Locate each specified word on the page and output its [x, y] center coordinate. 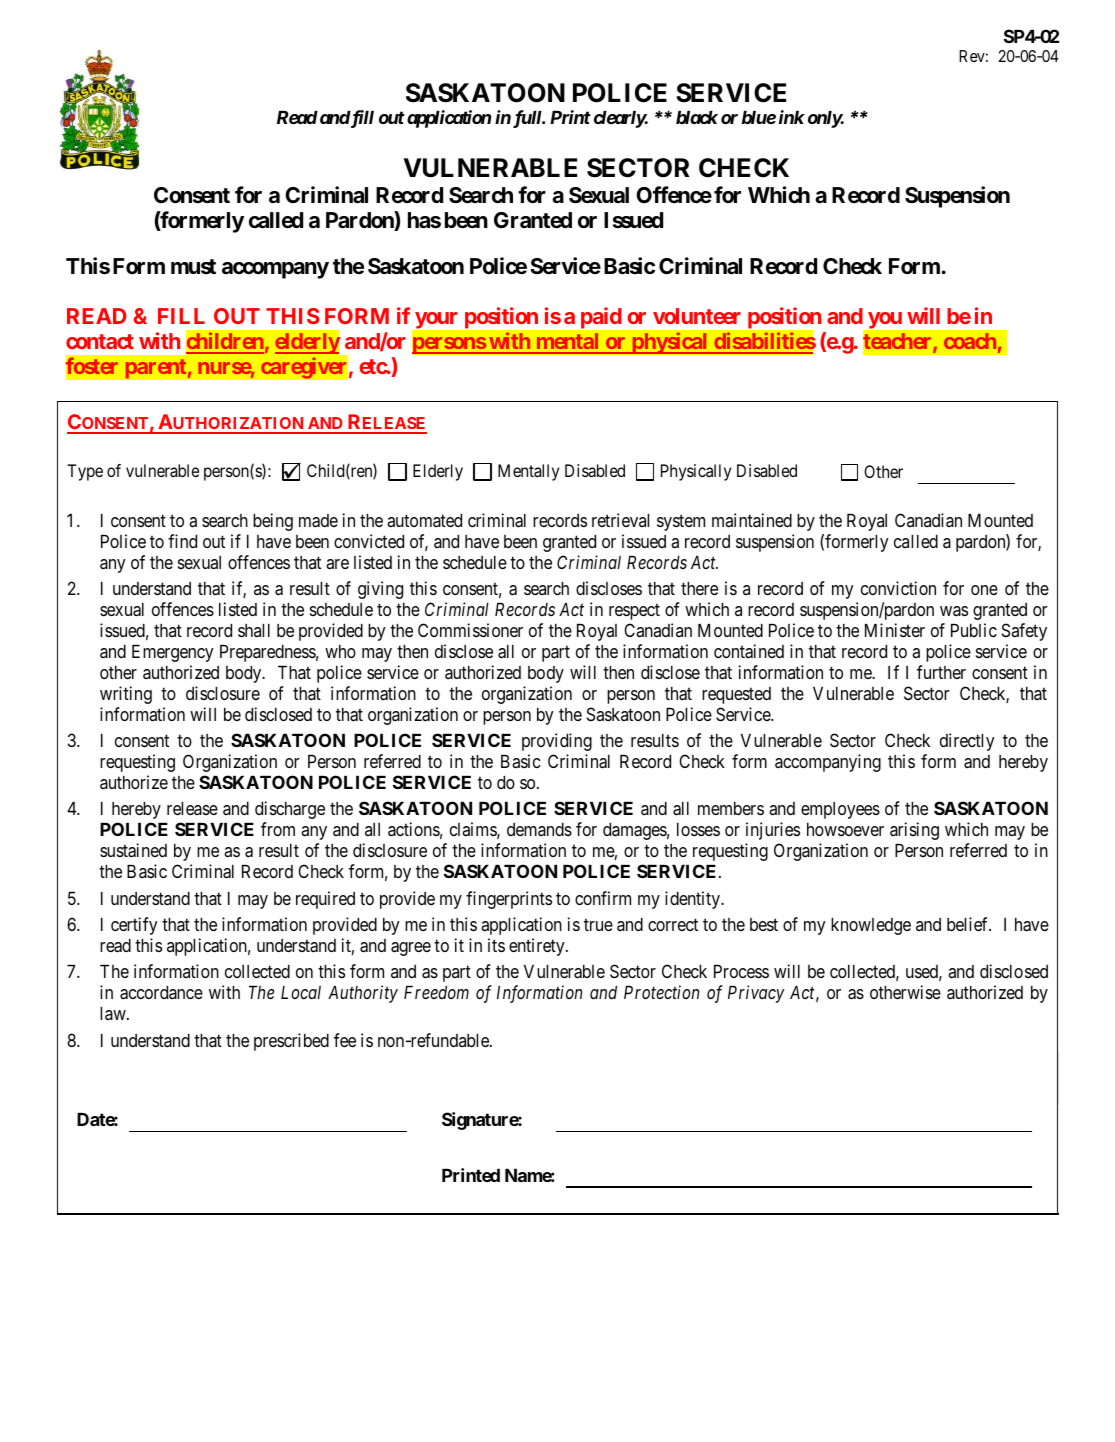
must [193, 266]
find [182, 541]
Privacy [756, 994]
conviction [898, 588]
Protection [661, 992]
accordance [161, 993]
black [697, 117]
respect [634, 612]
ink [792, 117]
